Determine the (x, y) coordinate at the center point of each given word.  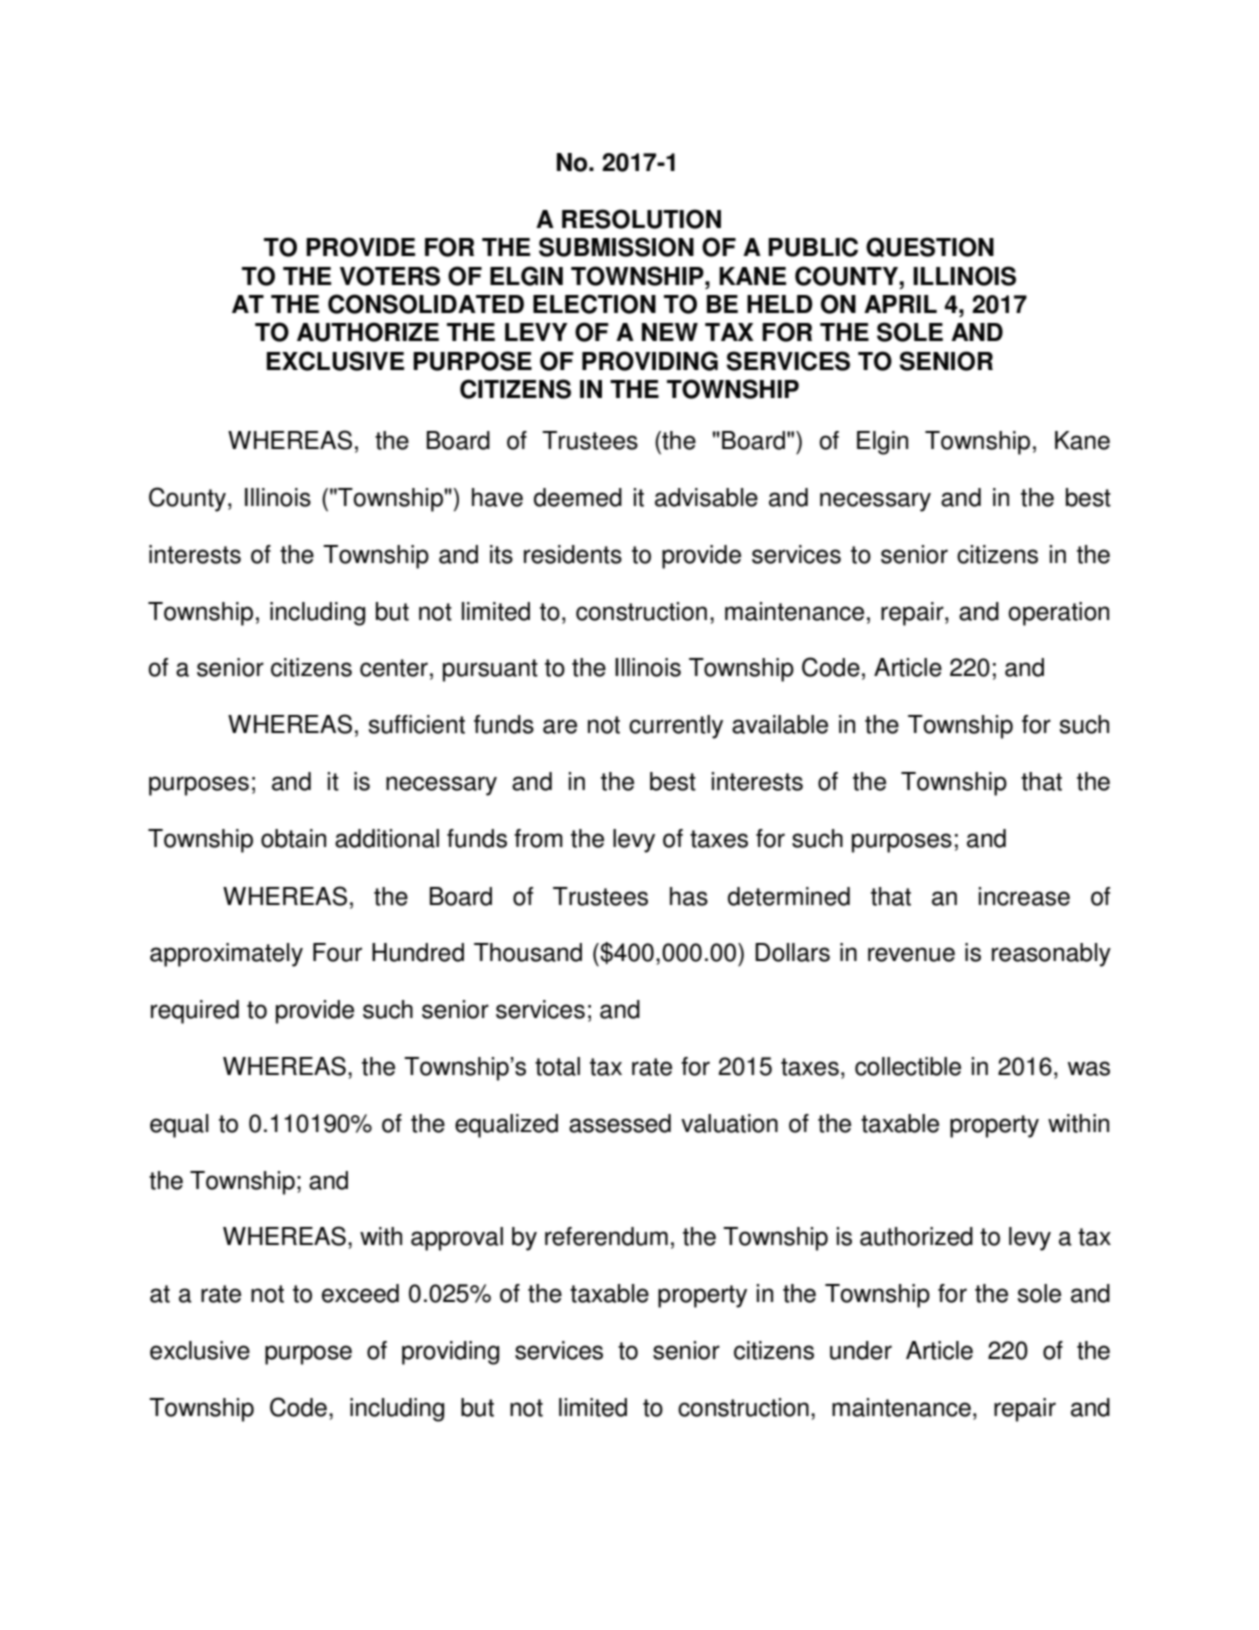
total (557, 1066)
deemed (578, 497)
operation (1058, 614)
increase (1024, 896)
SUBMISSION (616, 247)
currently (676, 727)
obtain (293, 838)
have (497, 497)
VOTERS (390, 276)
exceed (360, 1293)
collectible (908, 1066)
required (195, 1012)
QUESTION (930, 247)
